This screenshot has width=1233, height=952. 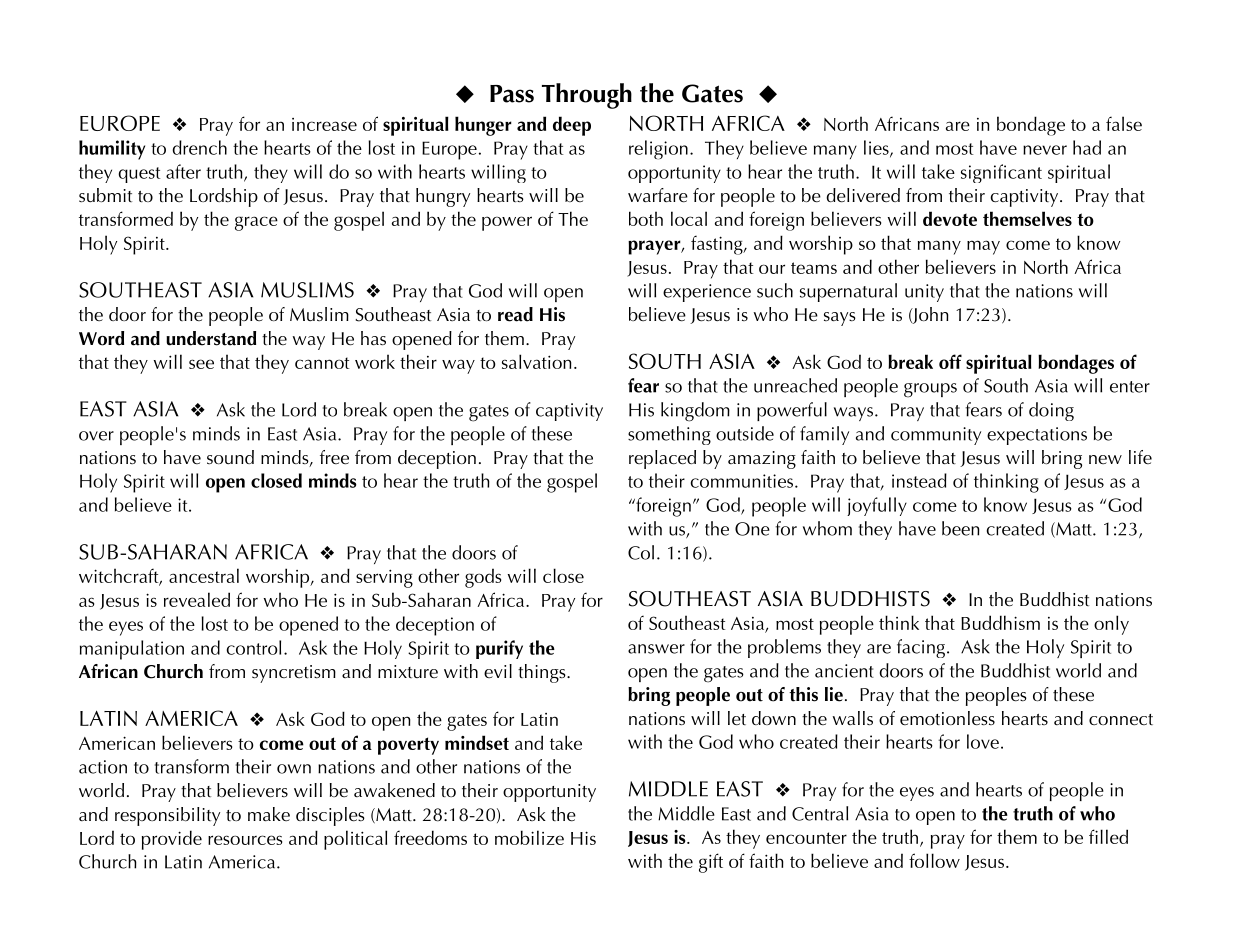 What do you see at coordinates (245, 840) in the screenshot?
I see `resources` at bounding box center [245, 840].
